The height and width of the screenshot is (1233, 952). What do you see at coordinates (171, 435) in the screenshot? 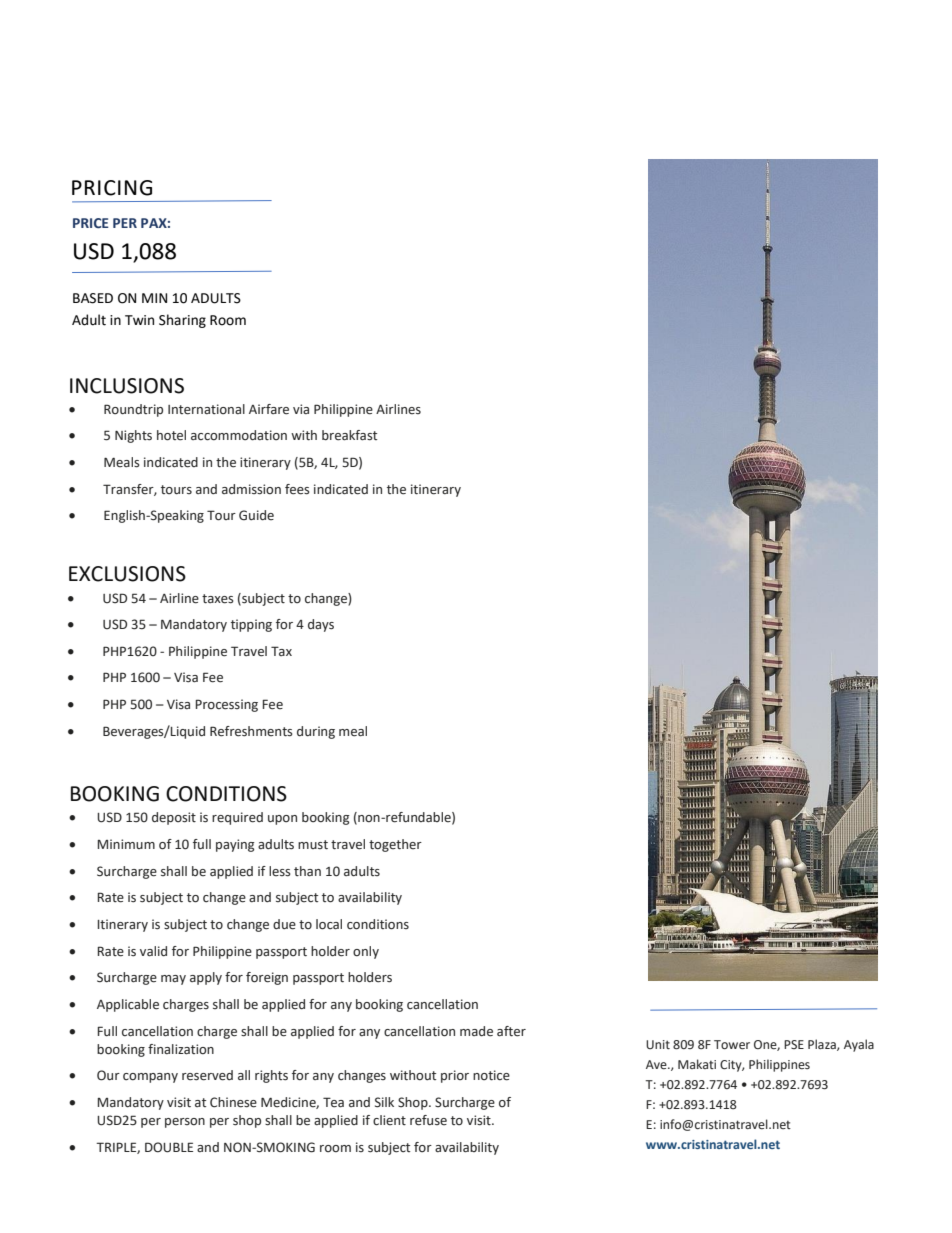
I see `hotel` at bounding box center [171, 435].
